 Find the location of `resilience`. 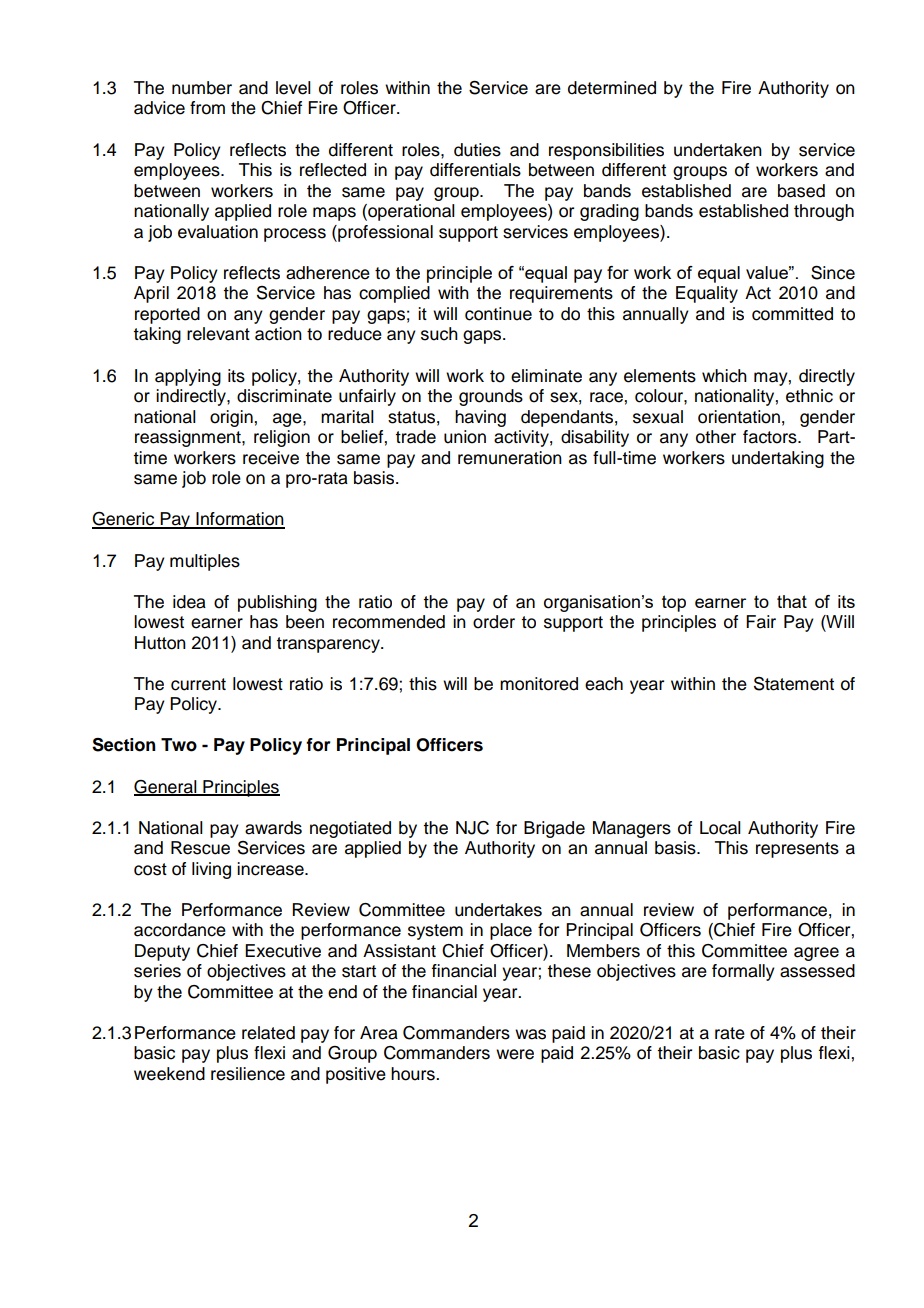

resilience is located at coordinates (248, 1074).
